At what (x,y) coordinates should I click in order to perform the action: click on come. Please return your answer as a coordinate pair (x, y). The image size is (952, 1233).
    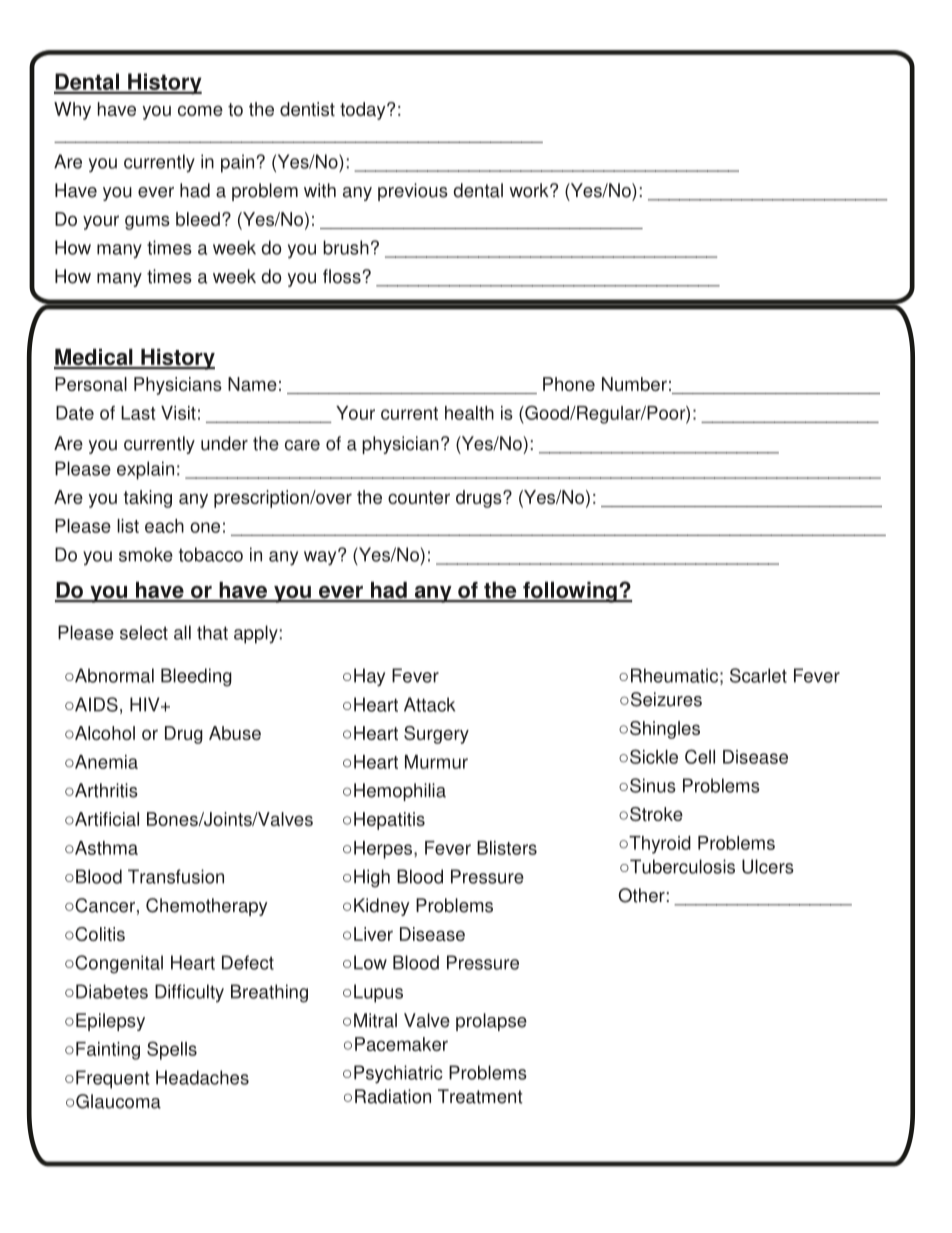
    Looking at the image, I should click on (200, 110).
